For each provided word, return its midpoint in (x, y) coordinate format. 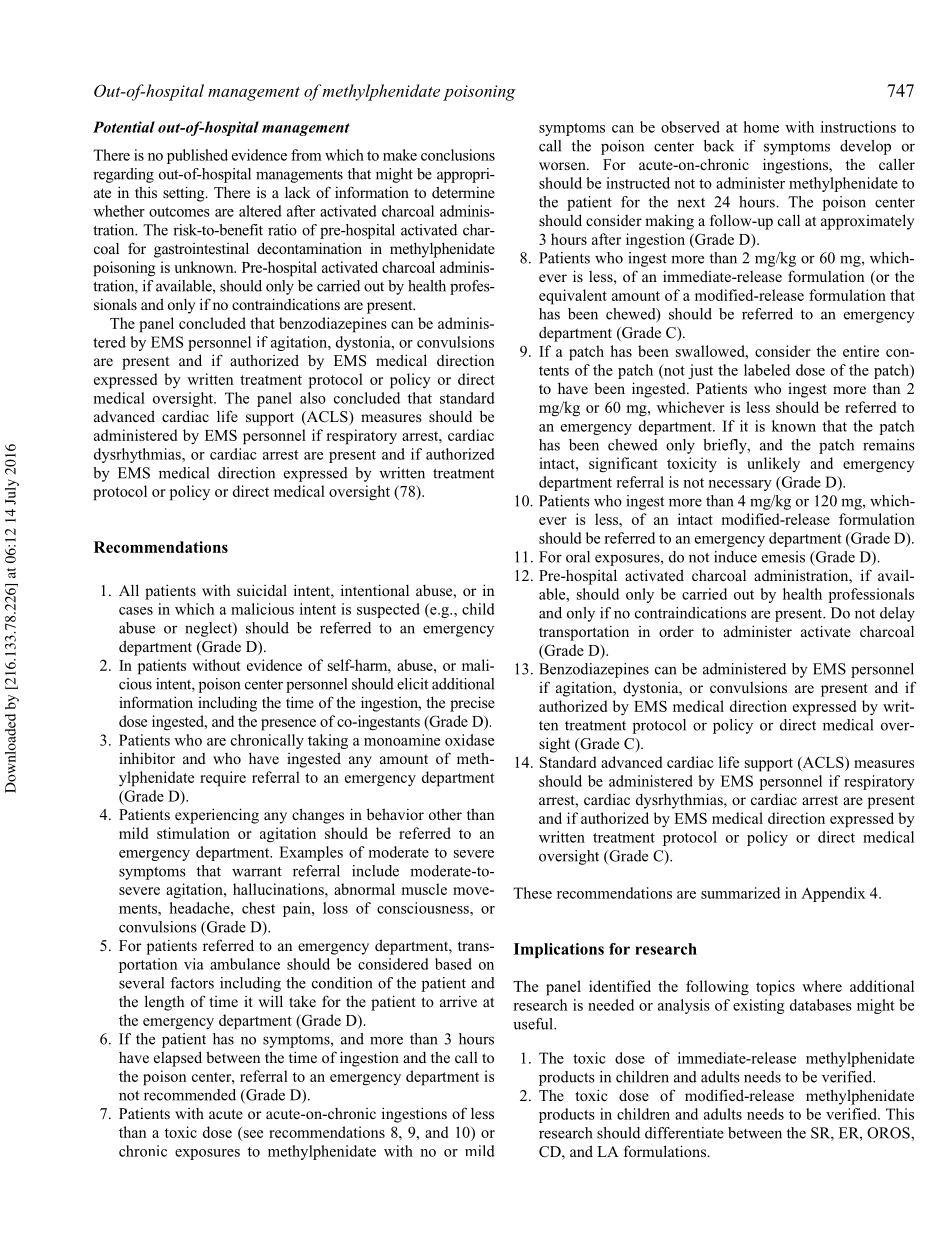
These (532, 893)
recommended (190, 1095)
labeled (767, 370)
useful (534, 1024)
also (313, 398)
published (197, 156)
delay (897, 614)
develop (865, 147)
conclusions (458, 155)
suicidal (262, 590)
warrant (257, 872)
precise (472, 704)
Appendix (833, 894)
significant (623, 465)
